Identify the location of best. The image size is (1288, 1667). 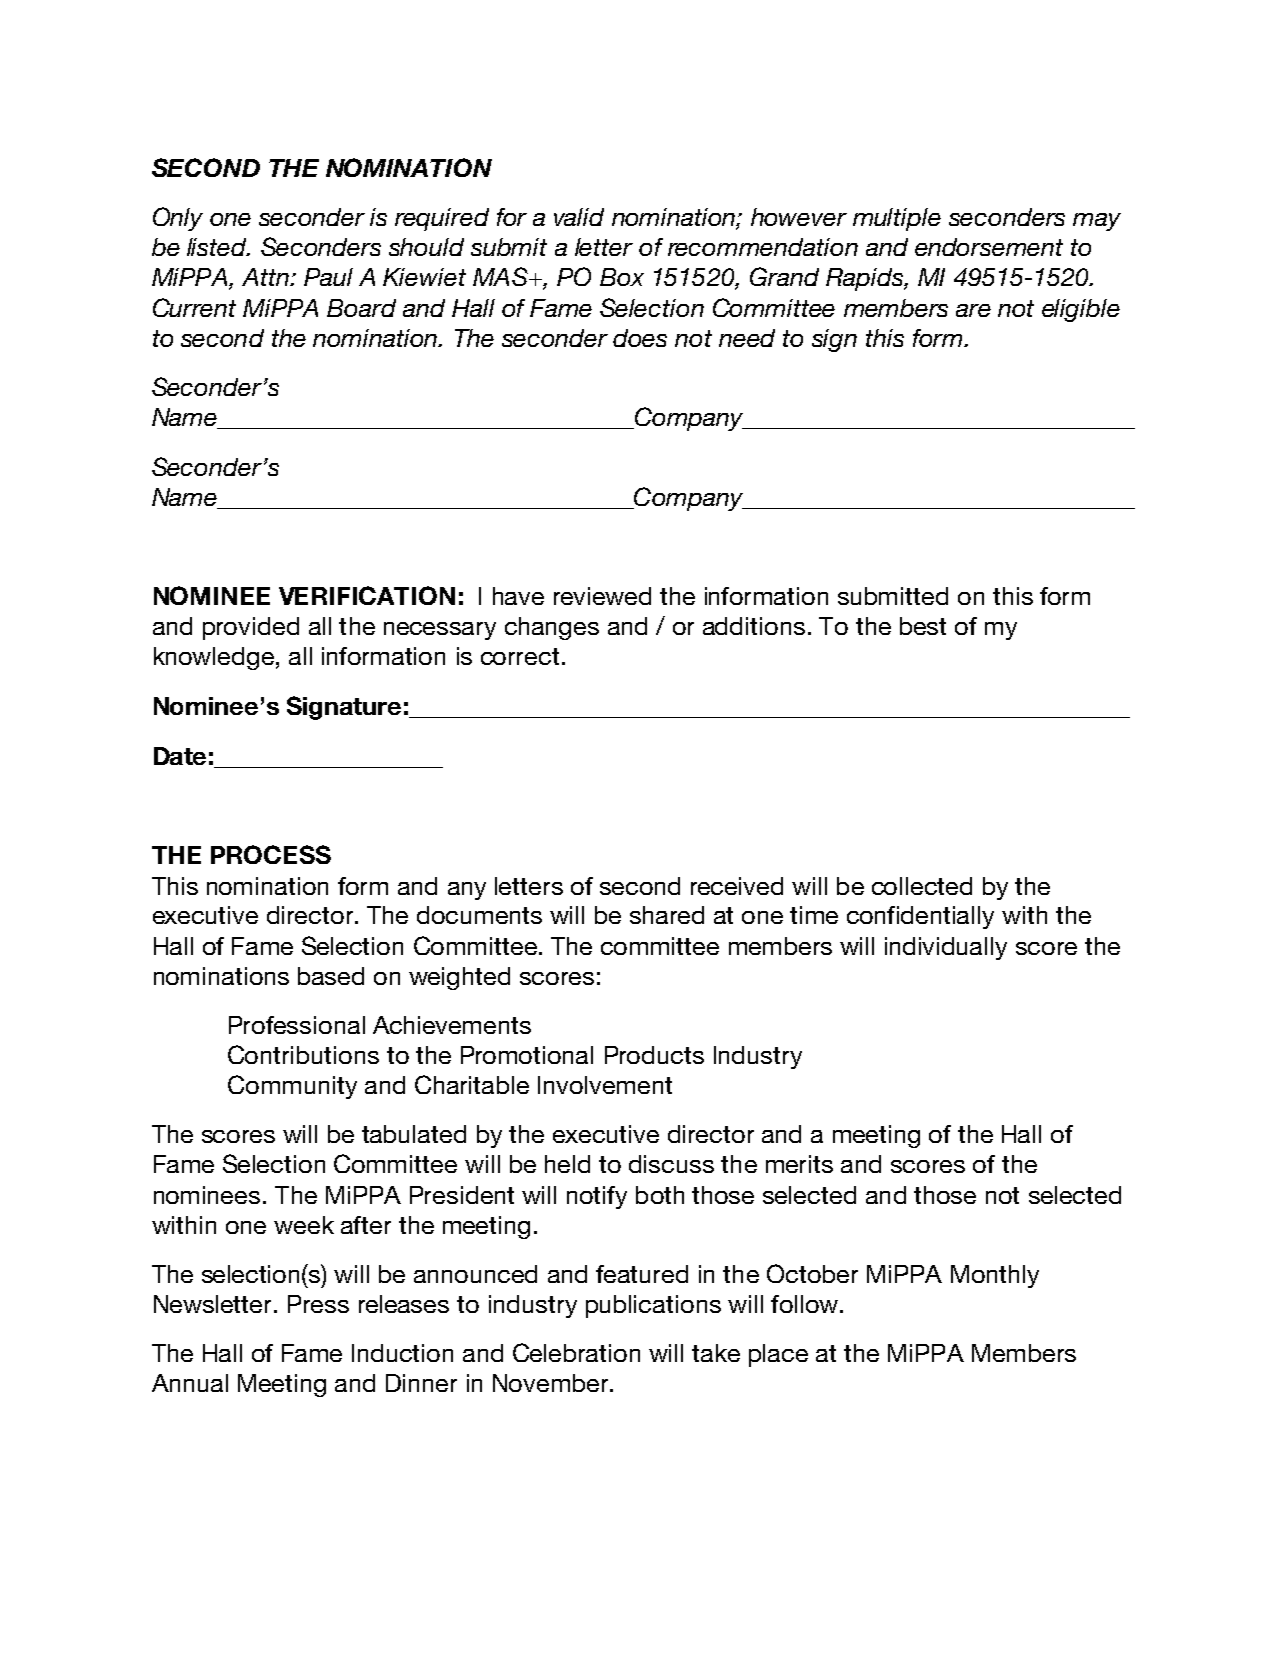
(923, 626).
